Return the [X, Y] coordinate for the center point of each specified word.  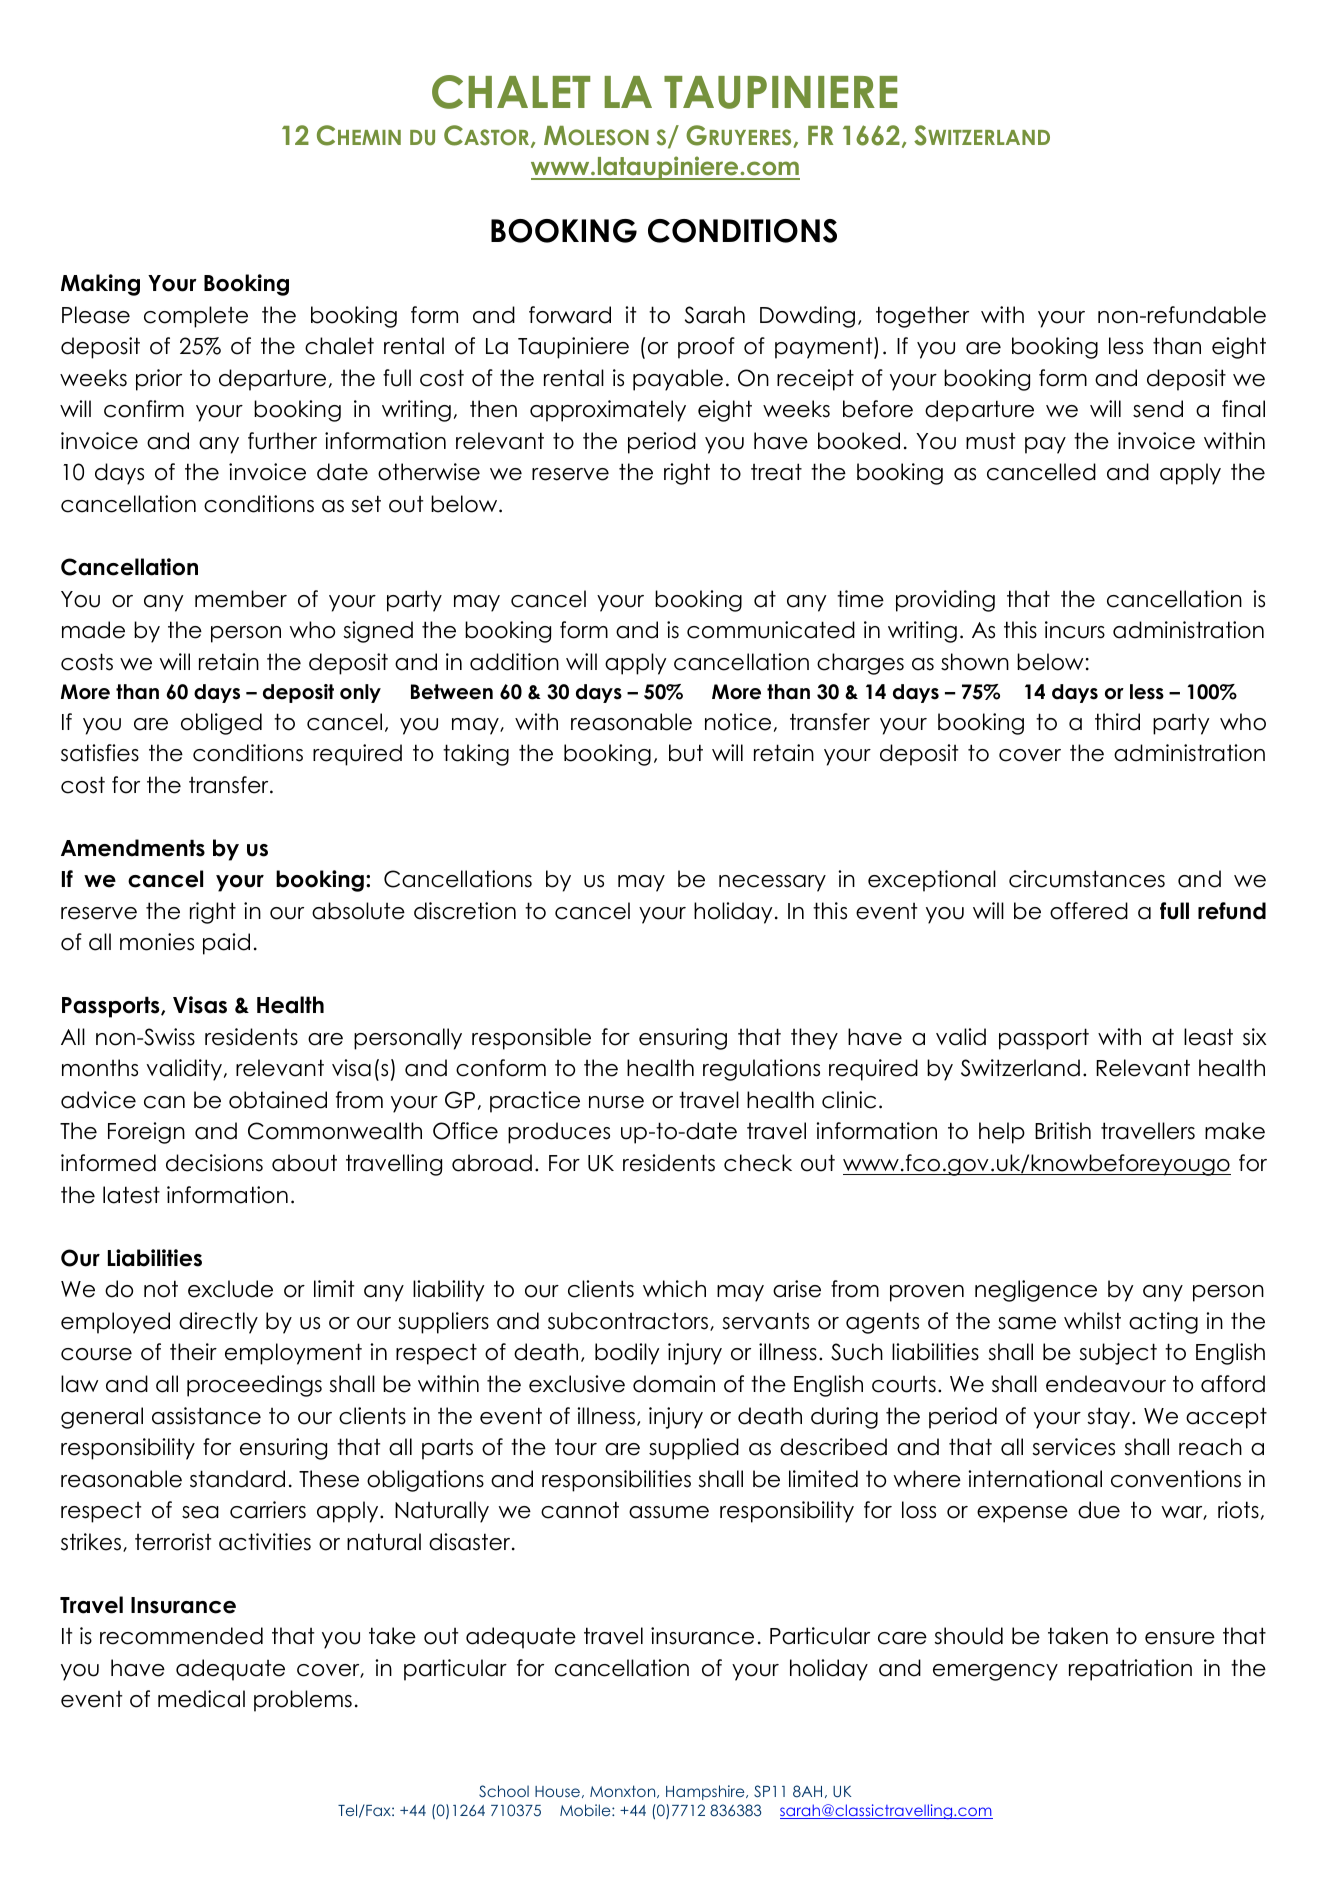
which [674, 1289]
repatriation [1130, 1670]
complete [196, 317]
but [686, 753]
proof [706, 348]
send [1158, 409]
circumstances [1087, 879]
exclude [230, 1289]
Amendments [133, 848]
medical [201, 1699]
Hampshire [706, 1792]
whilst [1092, 1321]
